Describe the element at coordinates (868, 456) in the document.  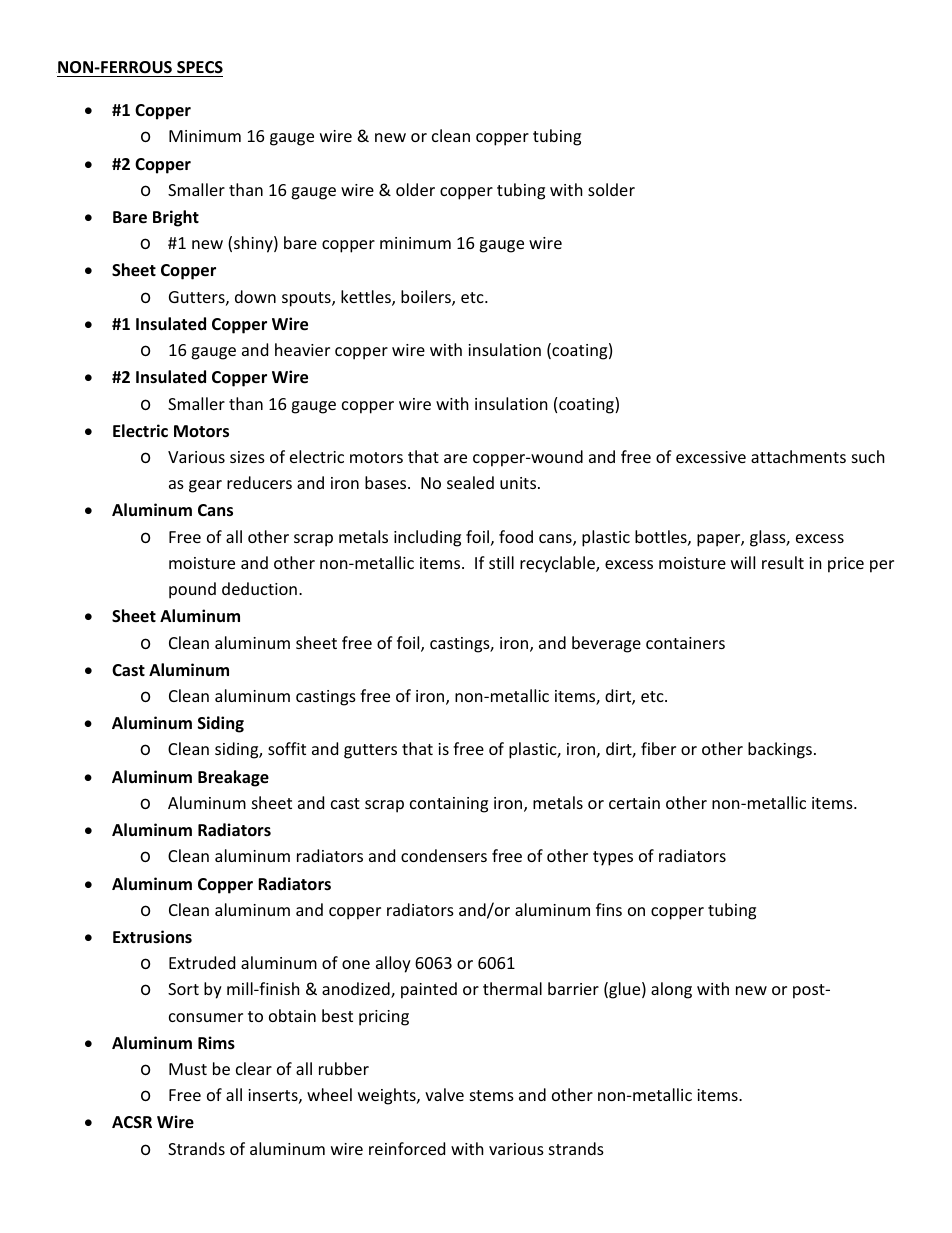
I see `such` at that location.
